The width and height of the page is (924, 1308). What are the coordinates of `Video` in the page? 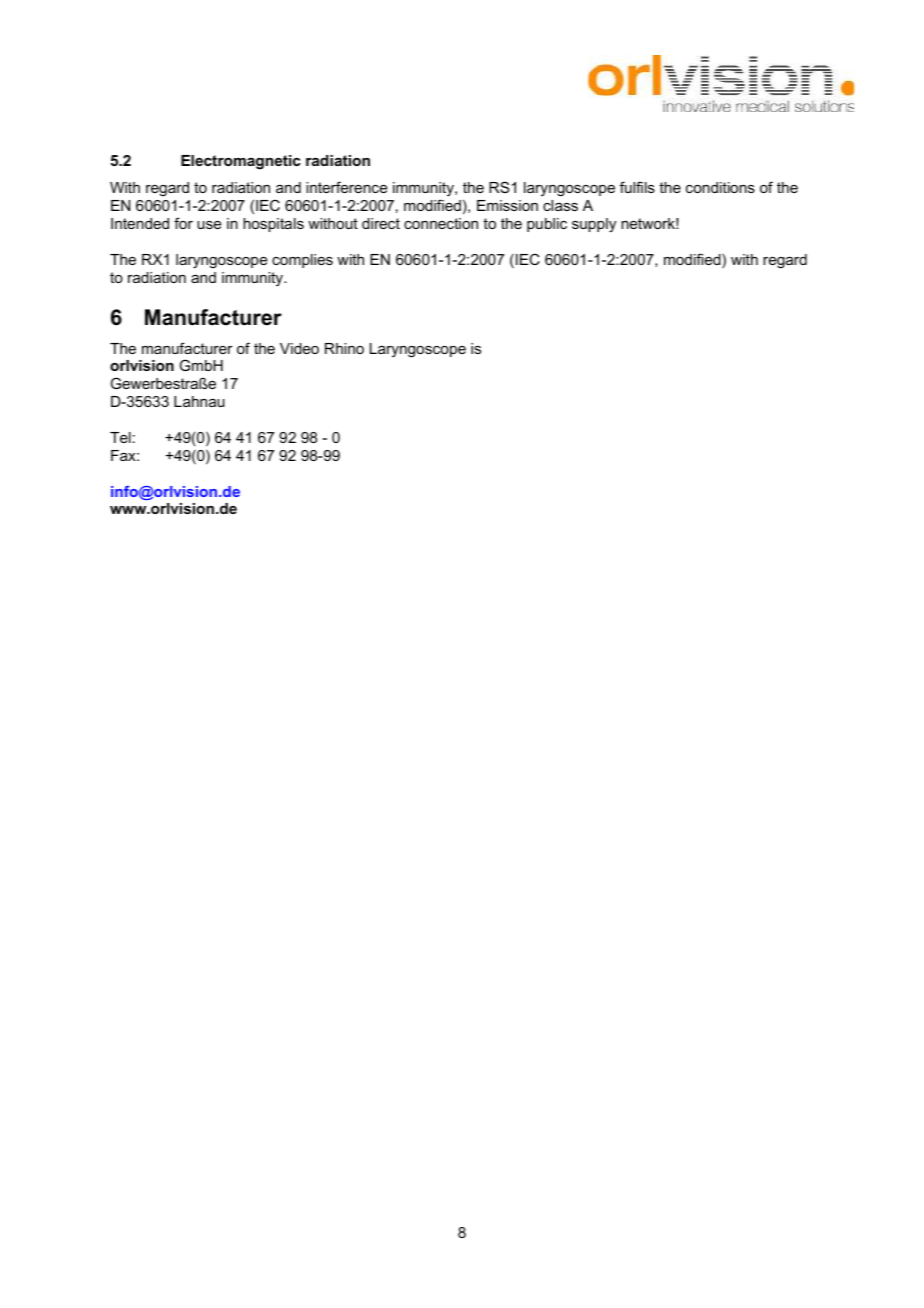 It's located at (299, 348).
